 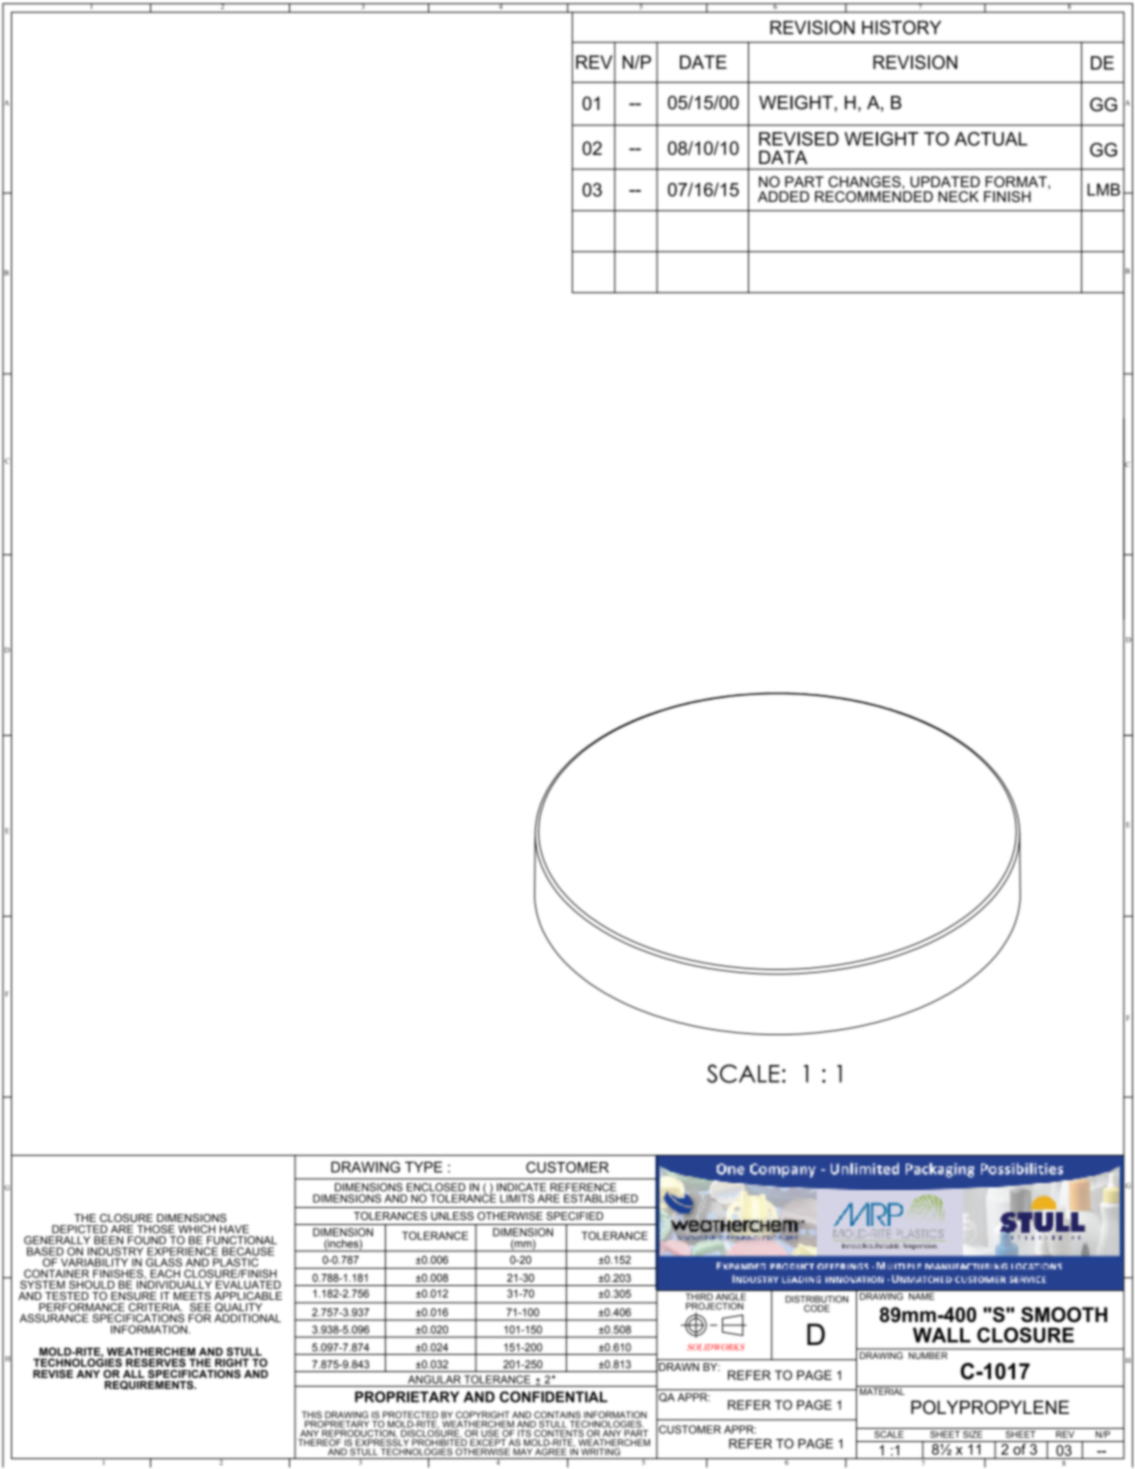 What do you see at coordinates (958, 196) in the document?
I see `NECK` at bounding box center [958, 196].
